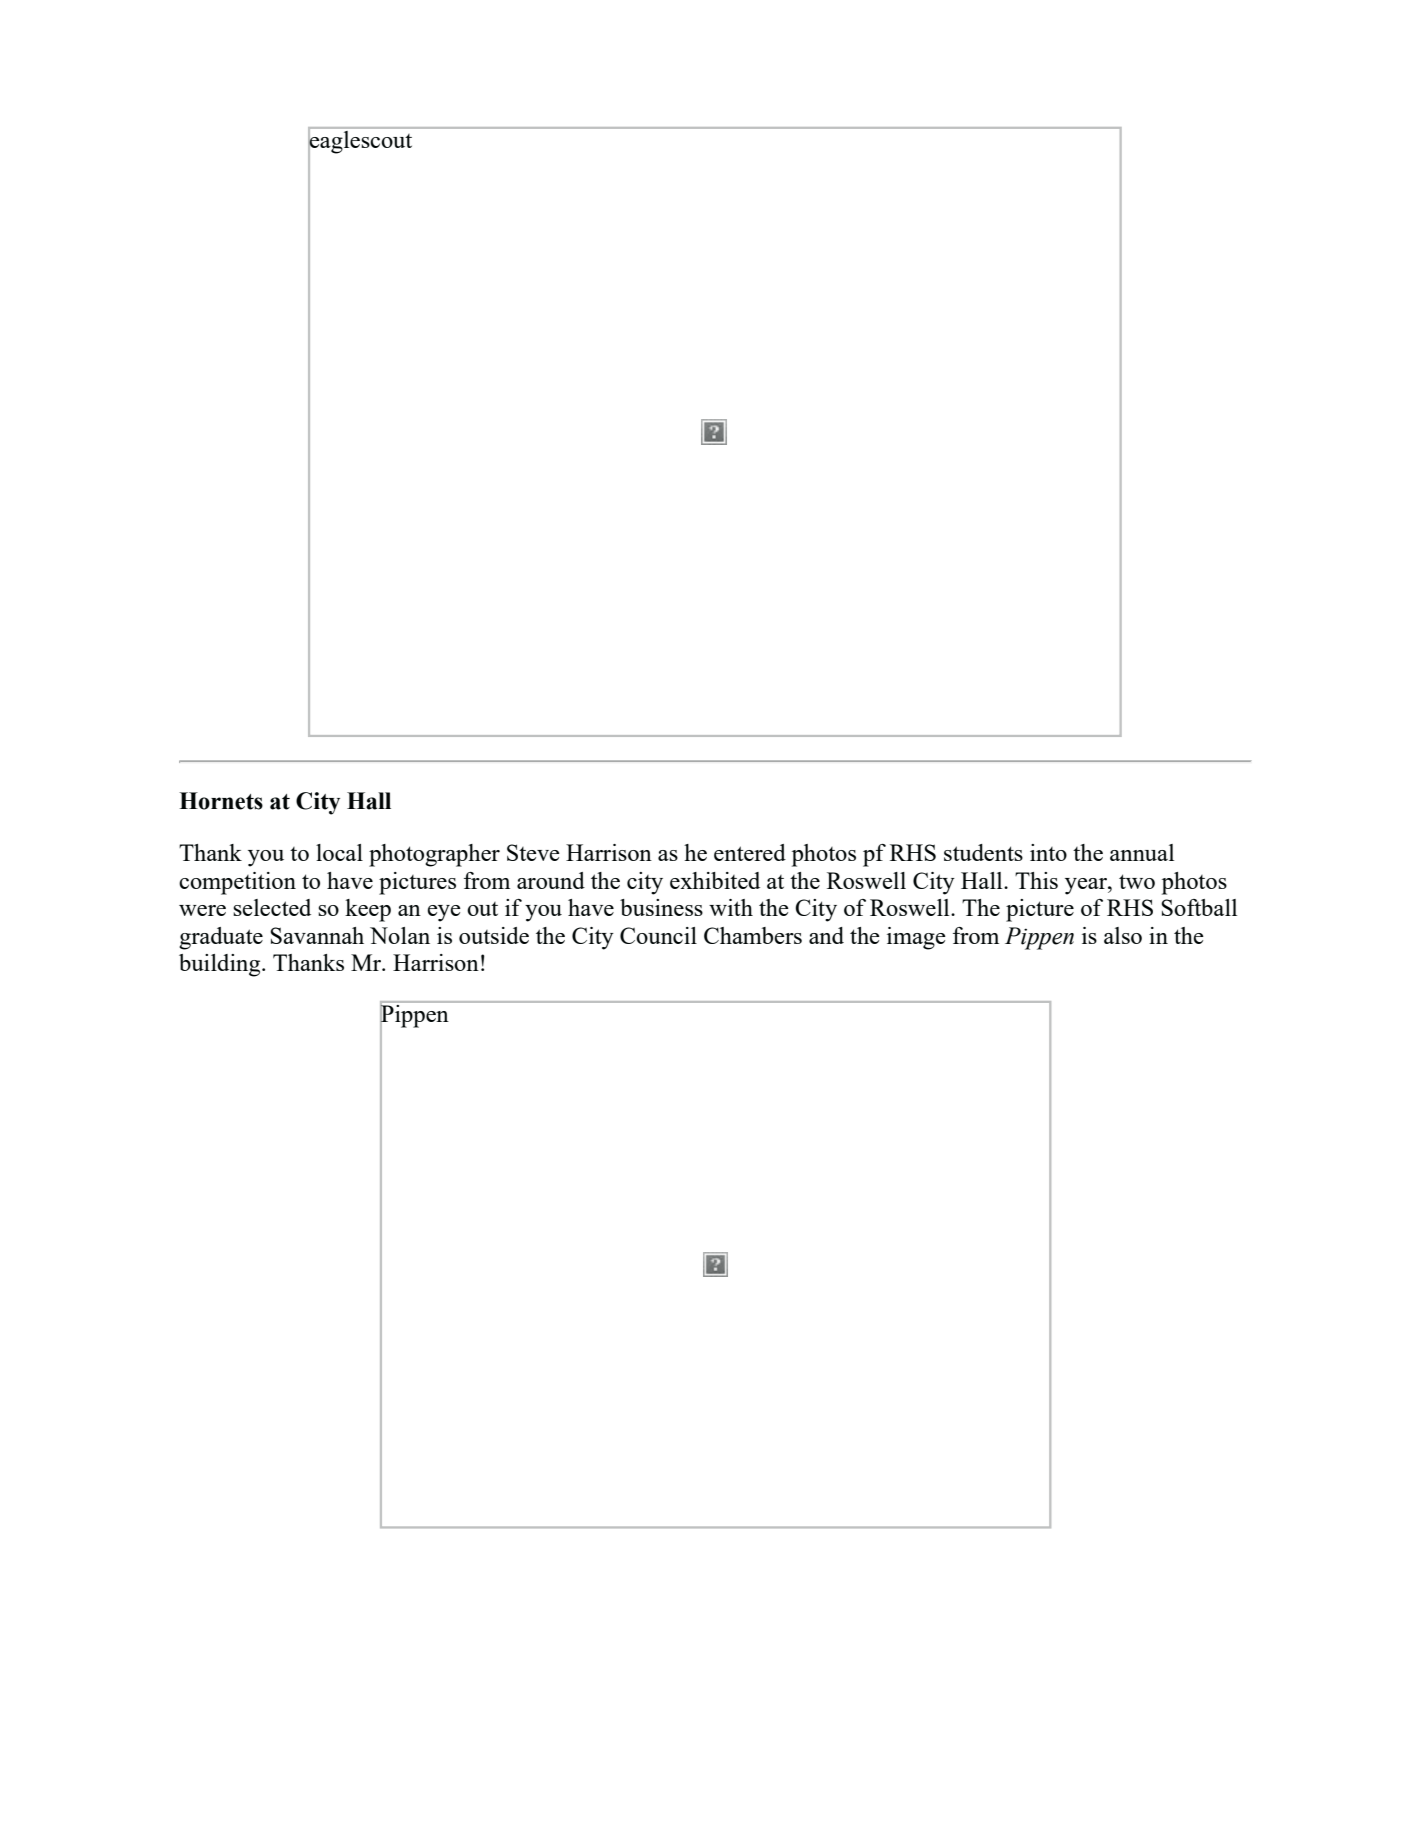 This screenshot has height=1836, width=1419. I want to click on keep, so click(368, 910).
